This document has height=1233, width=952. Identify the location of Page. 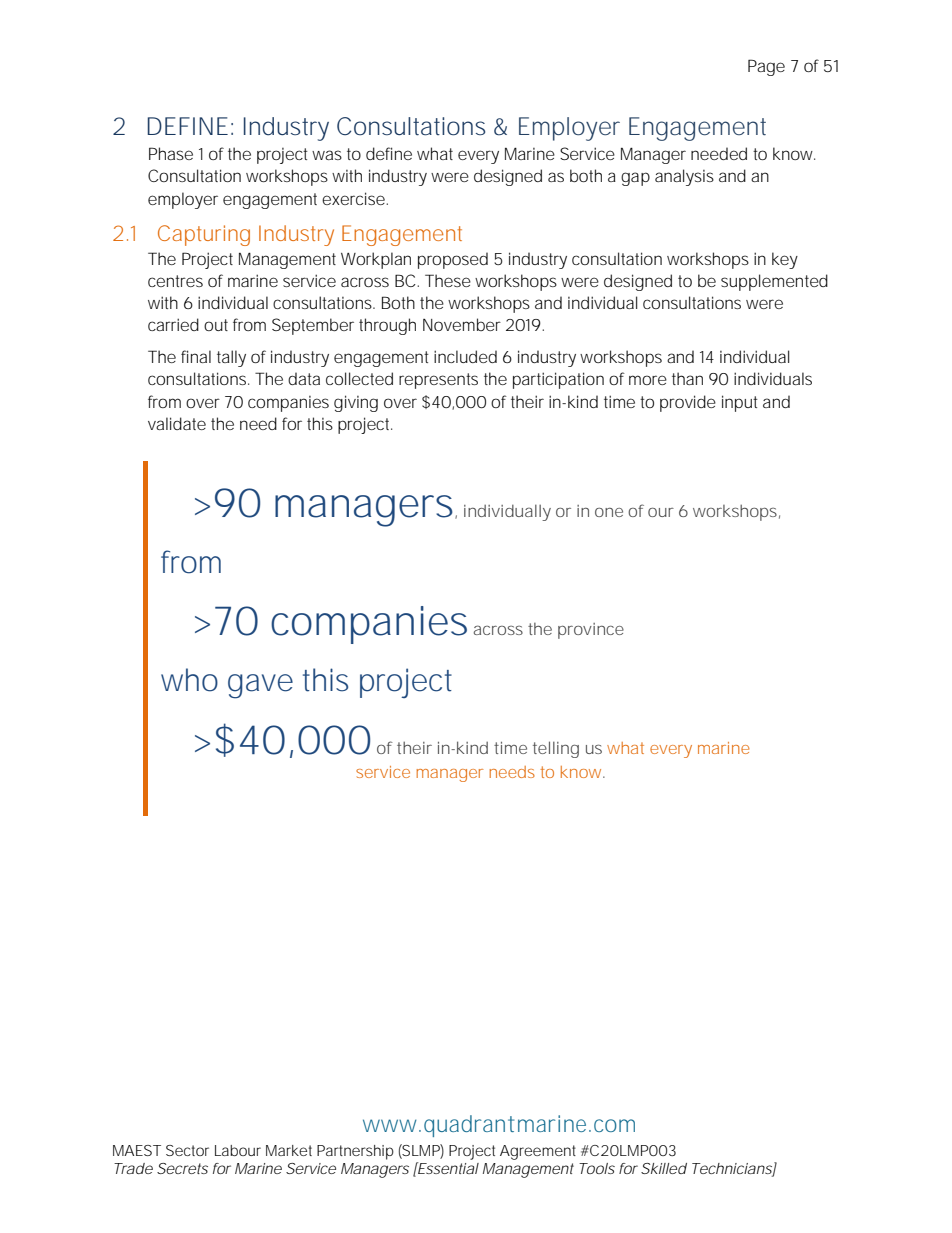
(766, 67).
